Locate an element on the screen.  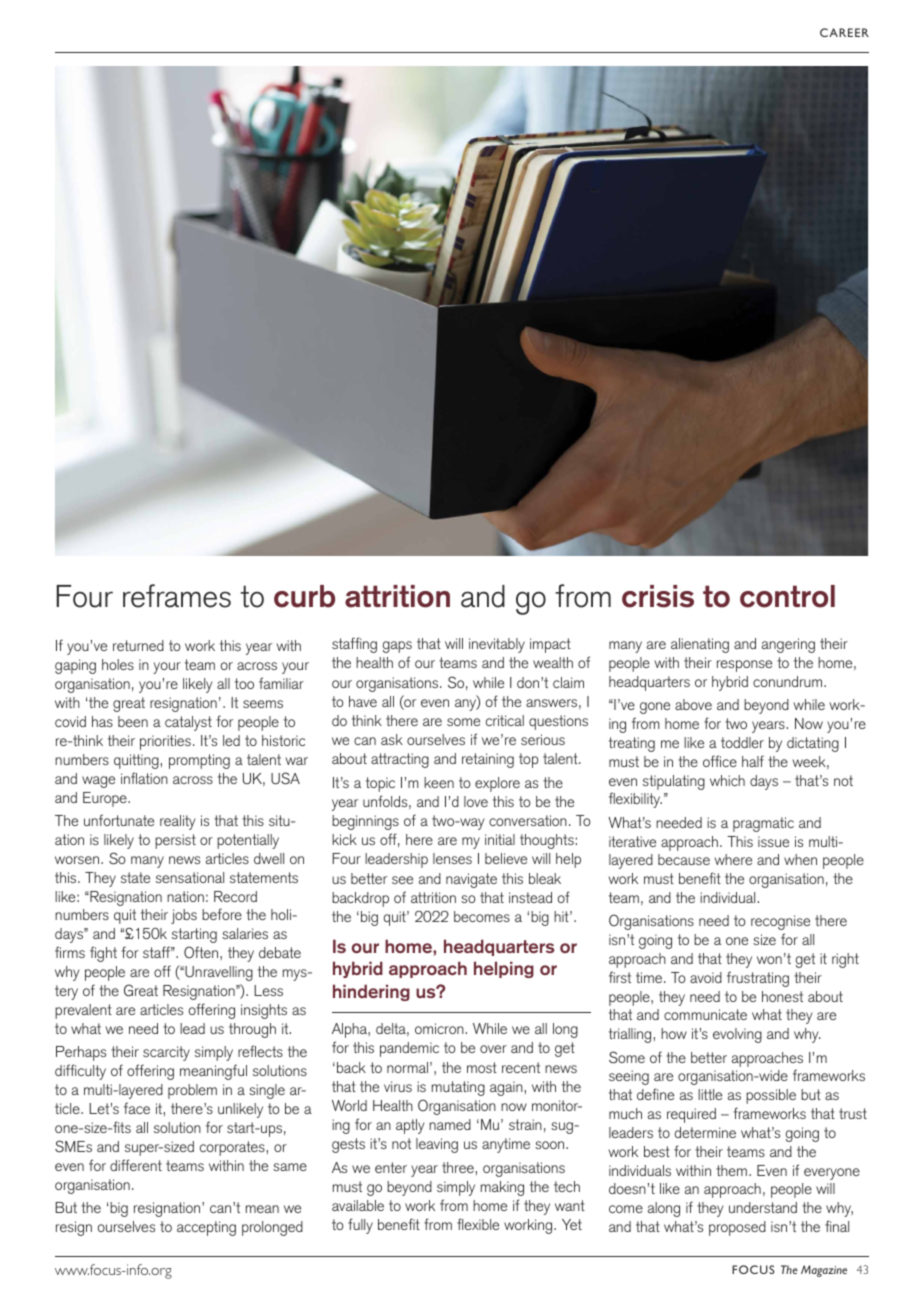
inevitably is located at coordinates (497, 645).
